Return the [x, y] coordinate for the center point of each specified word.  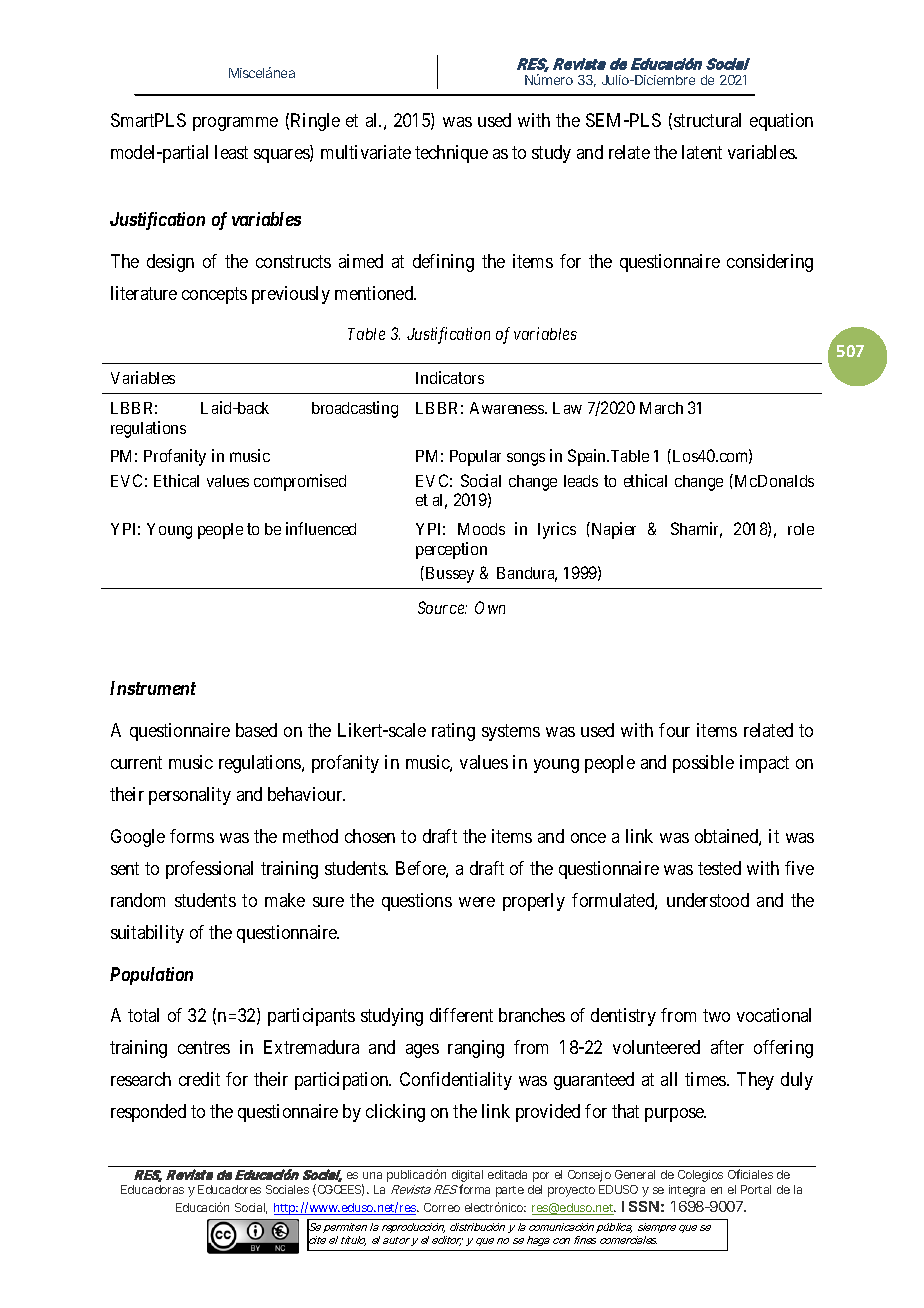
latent [702, 152]
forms [192, 836]
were [477, 902]
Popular [475, 458]
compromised [300, 482]
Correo [442, 1207]
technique [451, 154]
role [801, 529]
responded [148, 1113]
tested [719, 868]
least [231, 152]
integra [687, 1191]
